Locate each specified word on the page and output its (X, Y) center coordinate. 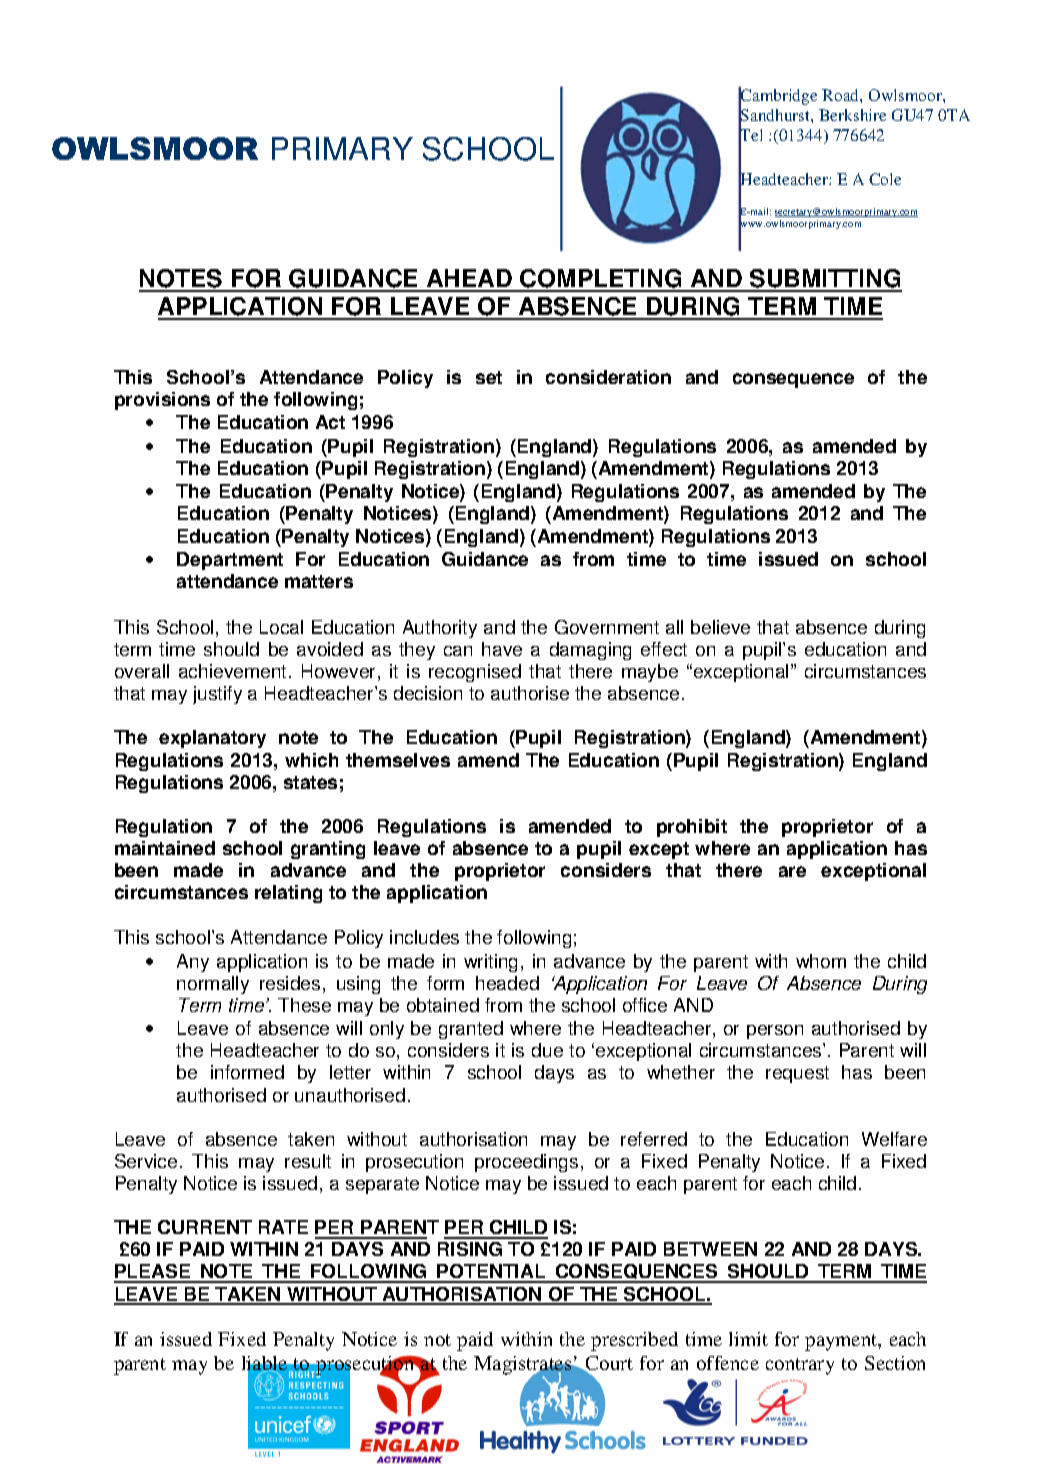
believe (720, 627)
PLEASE (153, 1273)
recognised (475, 673)
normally (213, 985)
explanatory (212, 739)
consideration (608, 377)
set (489, 377)
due (547, 1050)
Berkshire (852, 115)
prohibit (692, 828)
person (775, 1032)
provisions (162, 401)
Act (330, 422)
